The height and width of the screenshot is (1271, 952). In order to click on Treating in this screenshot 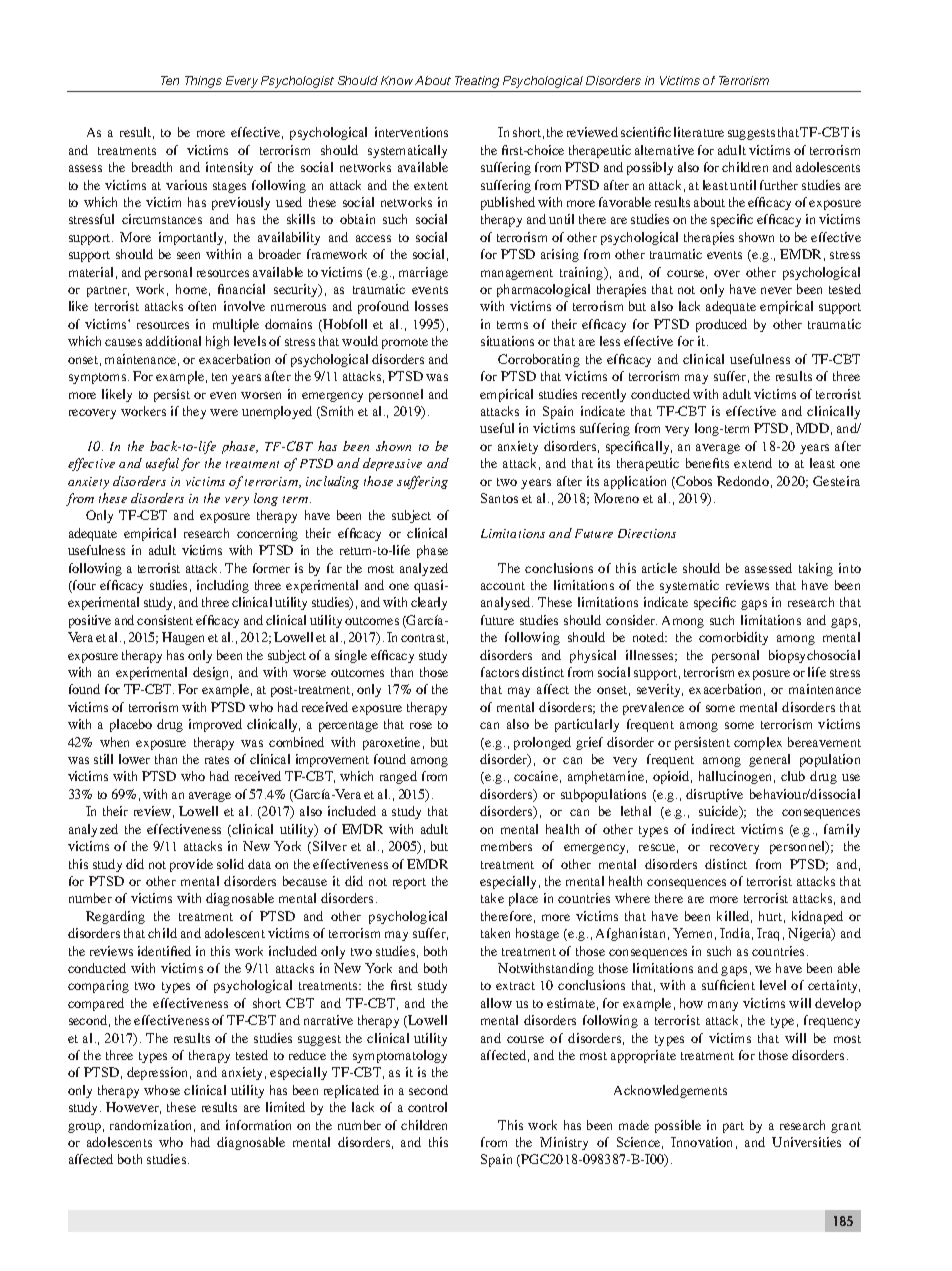, I will do `click(477, 82)`.
